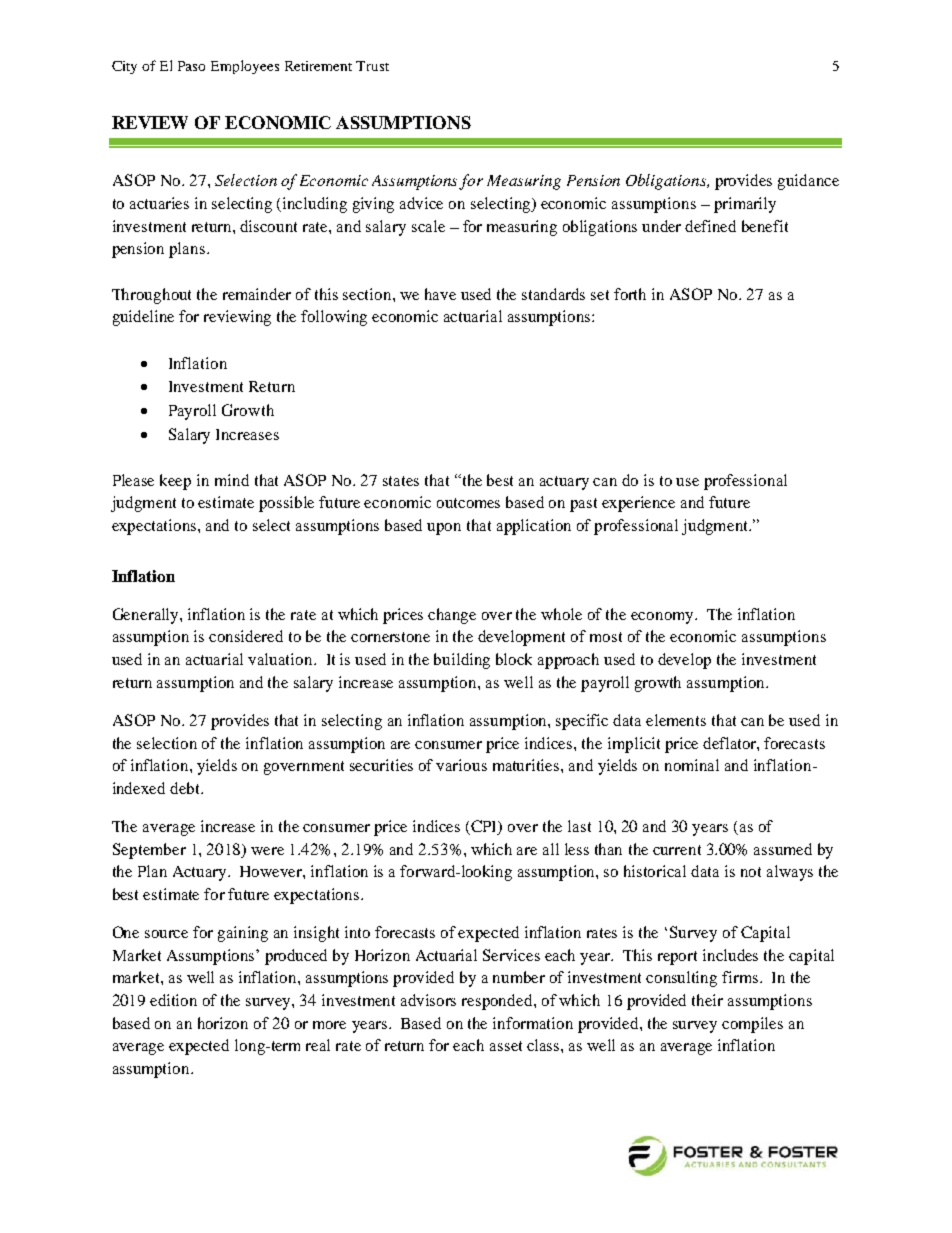 This screenshot has height=1233, width=952. What do you see at coordinates (232, 480) in the screenshot?
I see `mind` at bounding box center [232, 480].
